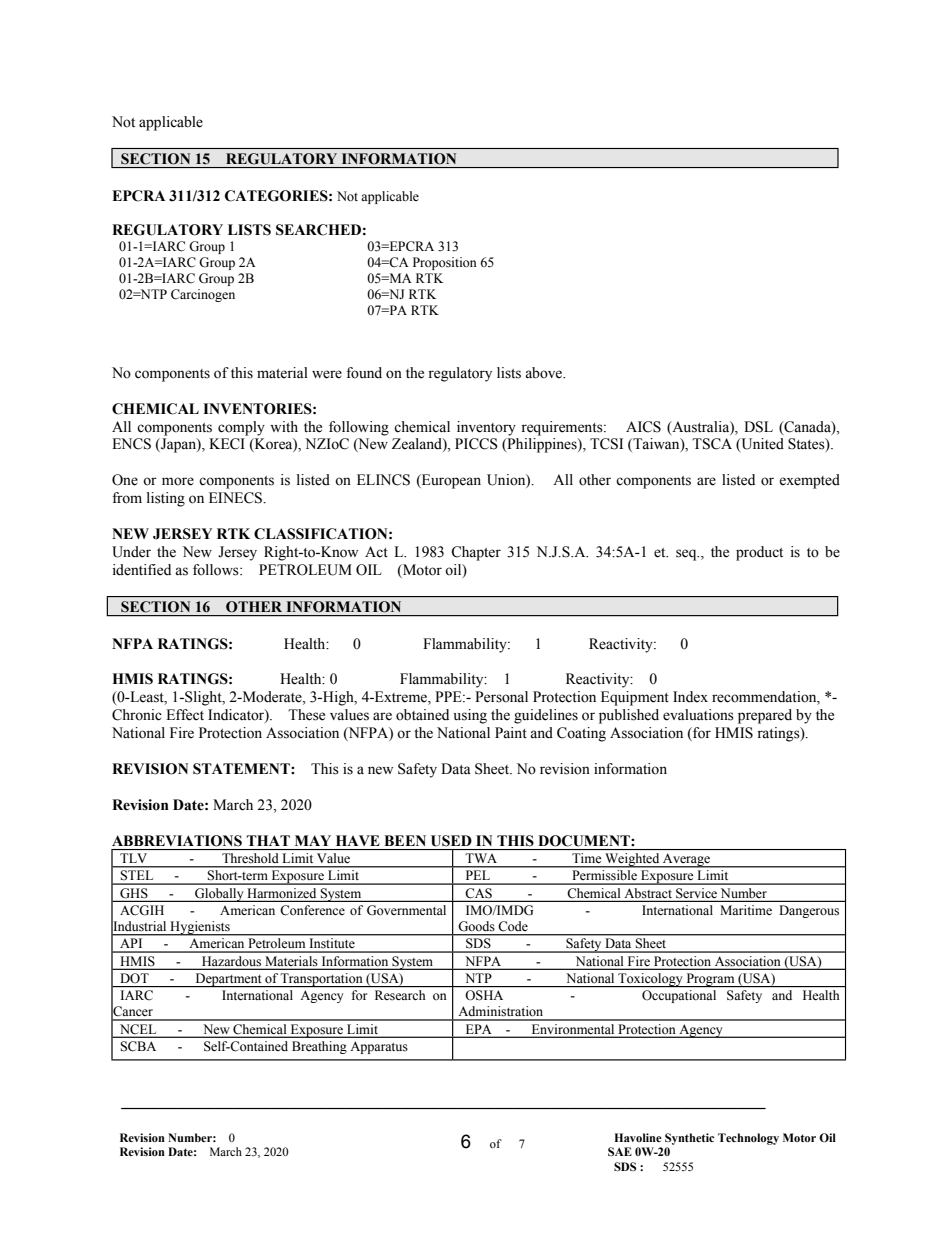 Image resolution: width=952 pixels, height=1233 pixels. Describe the element at coordinates (476, 926) in the screenshot. I see `Goods` at that location.
